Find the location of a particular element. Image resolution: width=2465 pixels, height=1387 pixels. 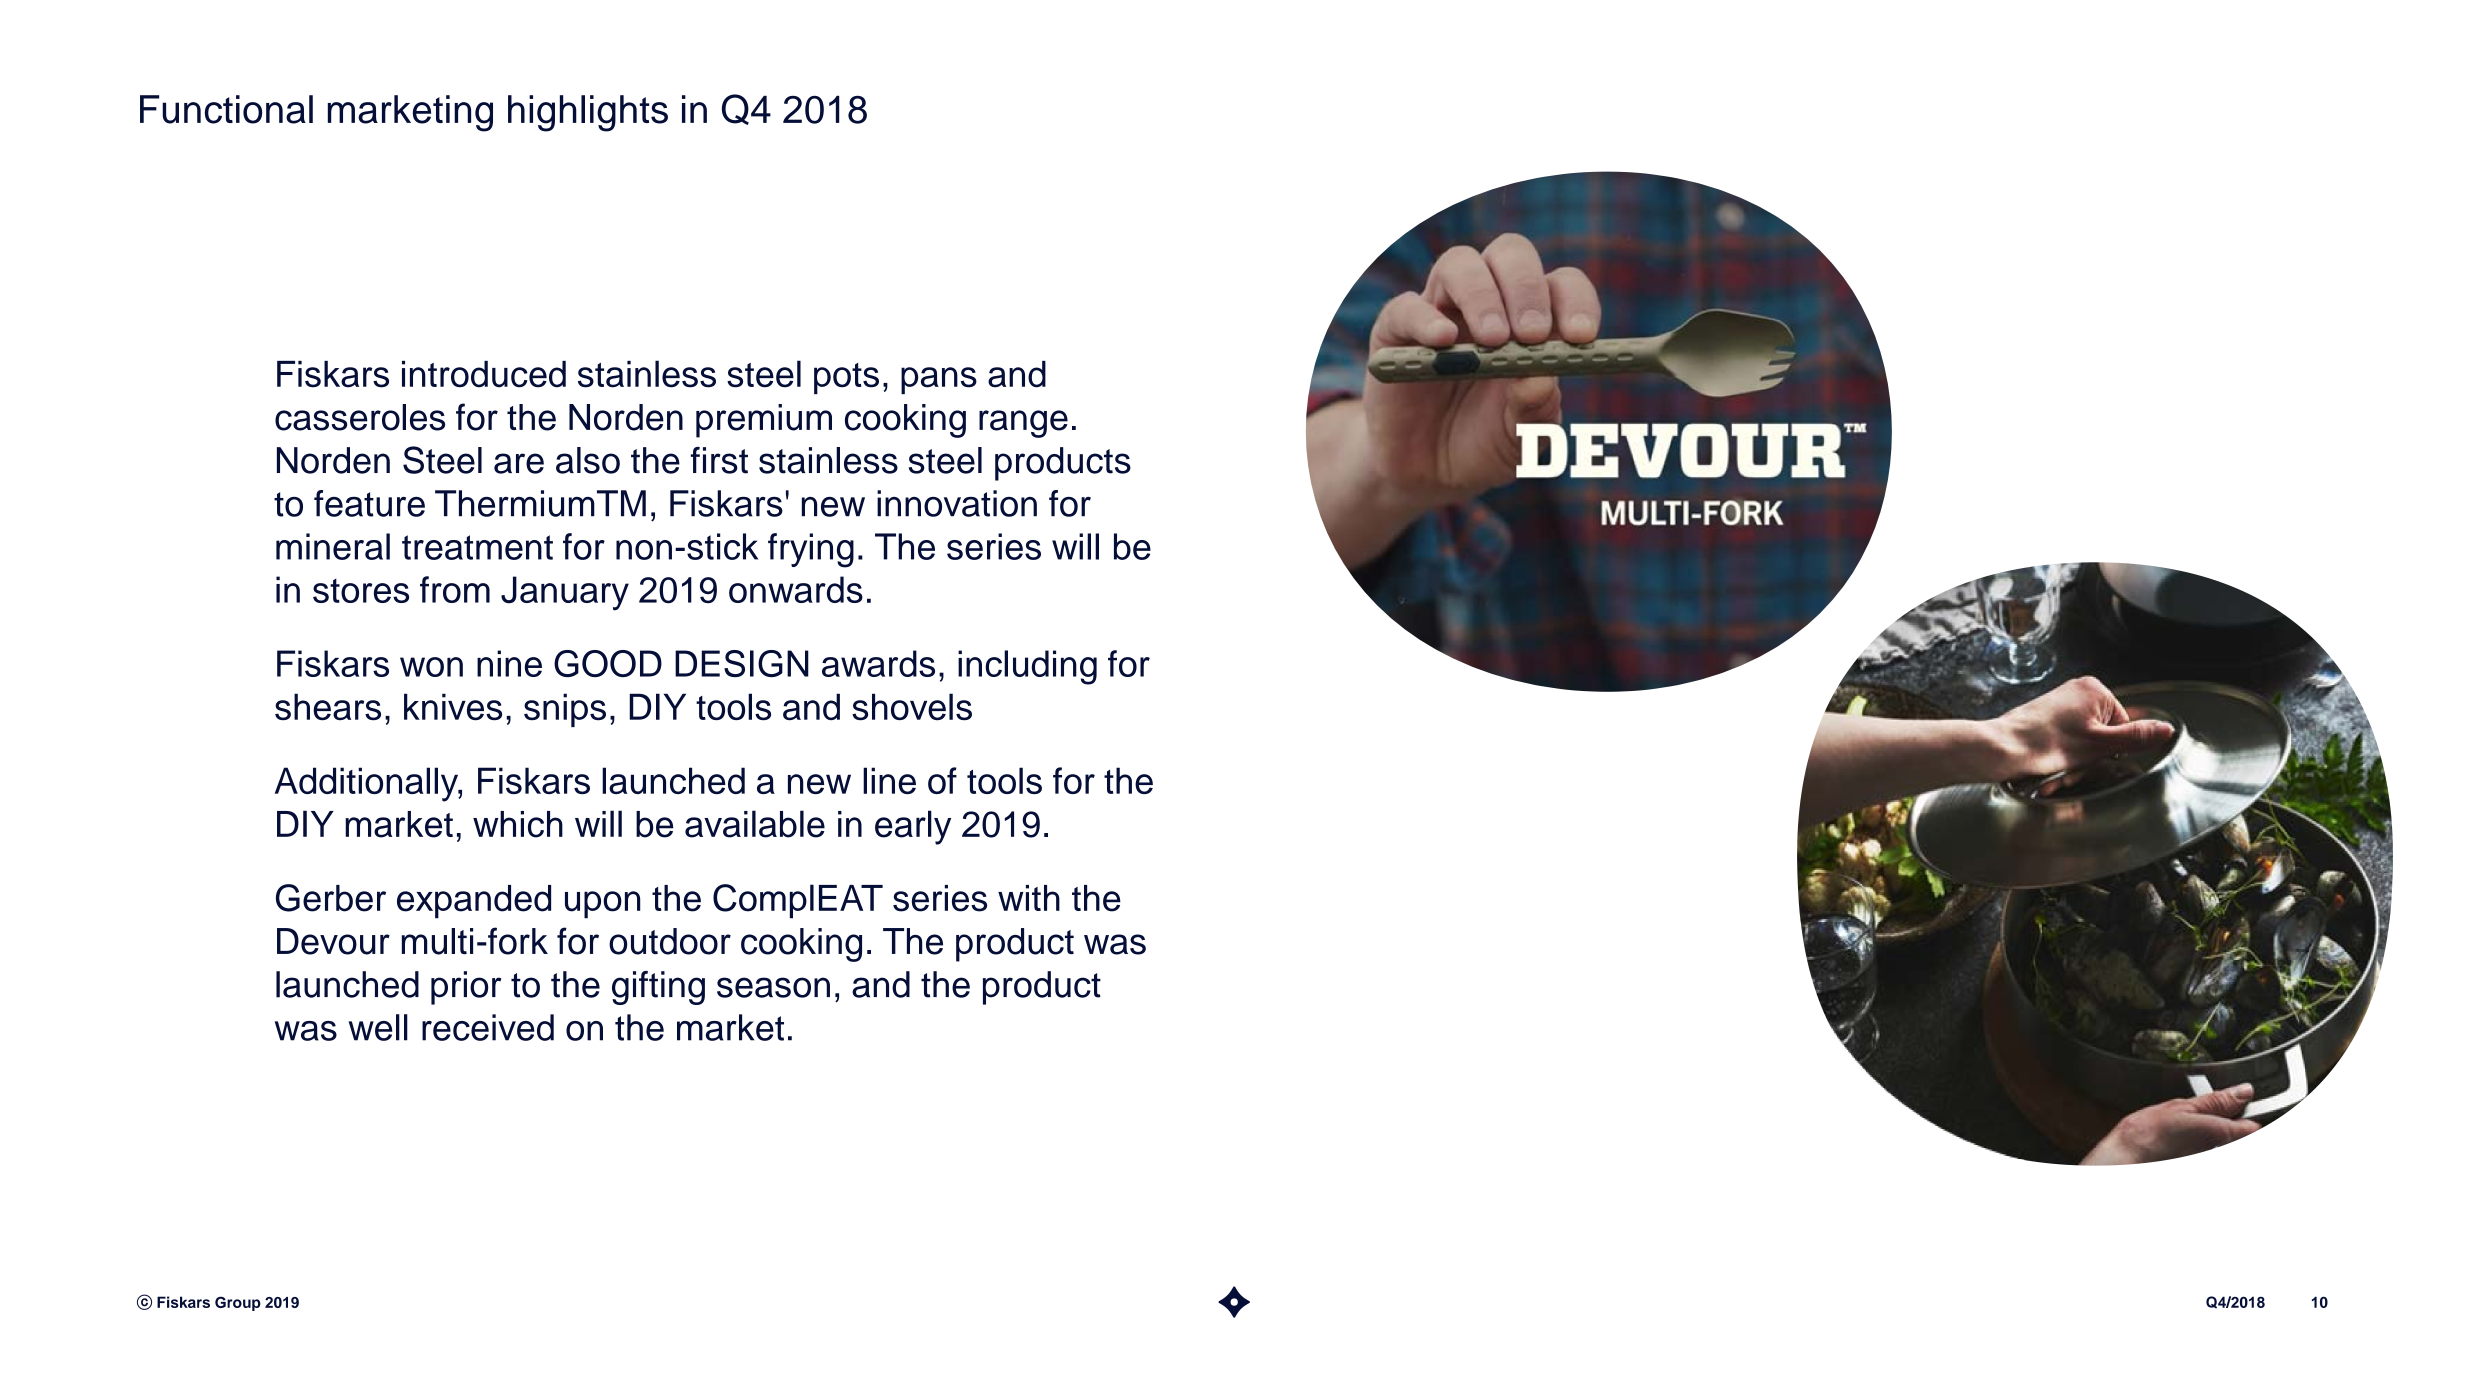

early is located at coordinates (913, 827).
